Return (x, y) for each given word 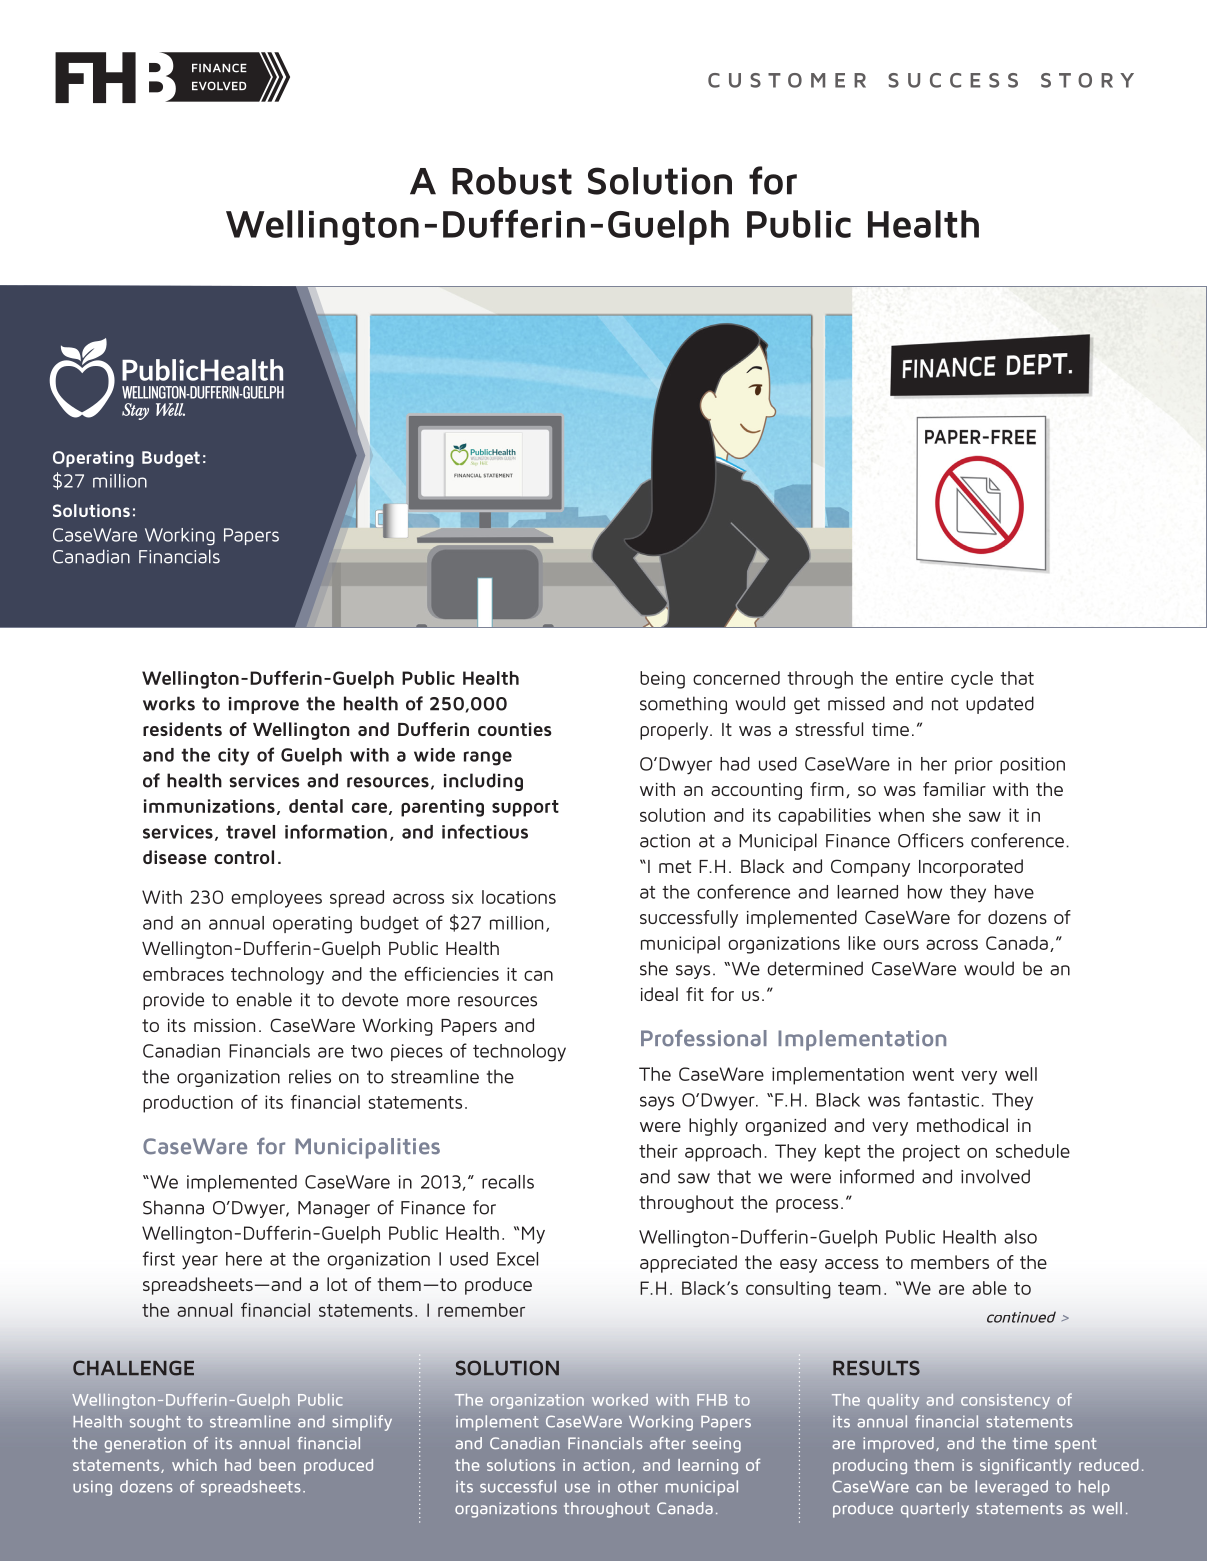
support (525, 808)
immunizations (209, 806)
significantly (1025, 1466)
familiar (954, 789)
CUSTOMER (787, 80)
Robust (512, 181)
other (638, 1486)
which (194, 1465)
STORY (1087, 80)
